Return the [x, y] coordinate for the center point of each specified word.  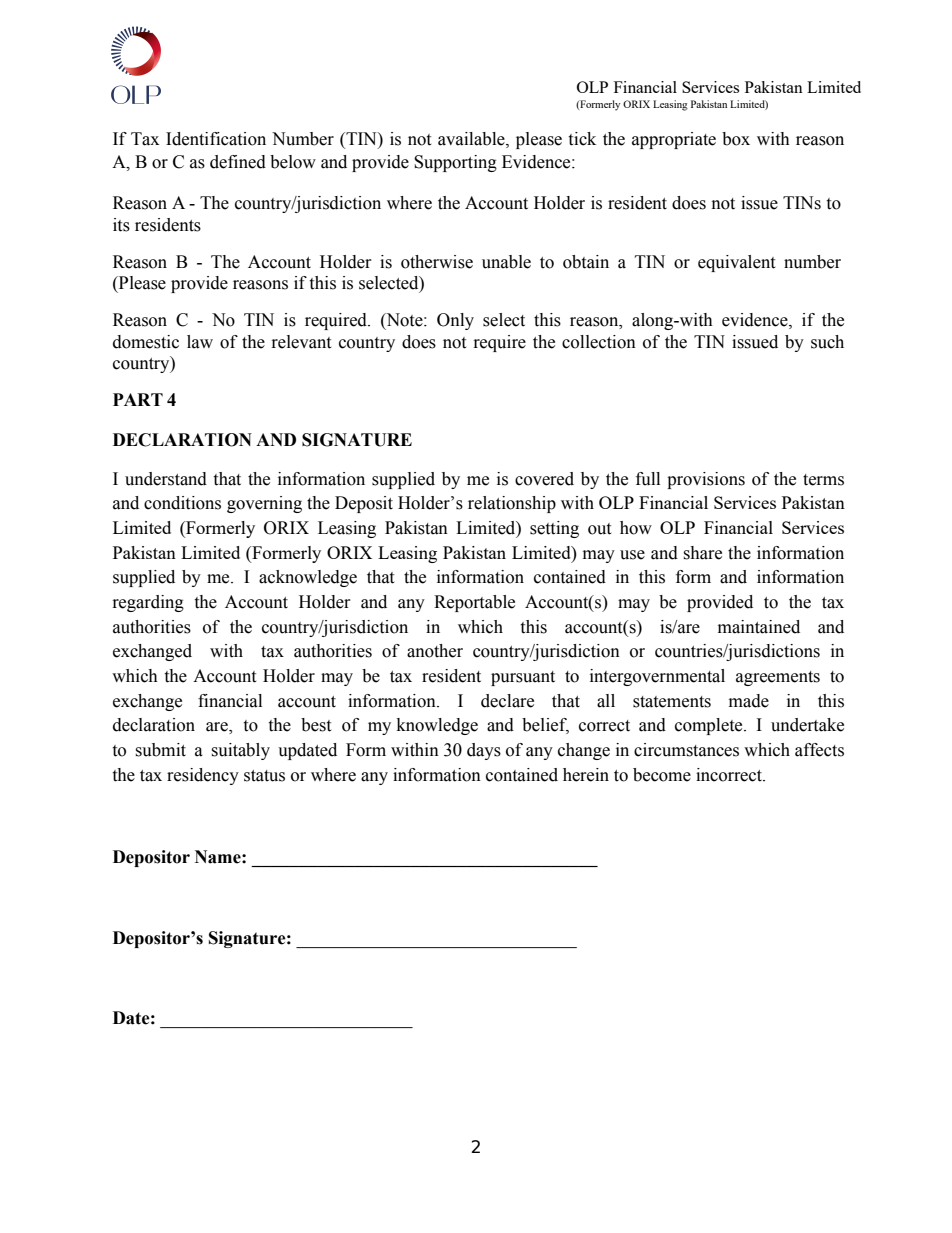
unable [506, 262]
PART [138, 399]
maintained [759, 627]
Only [455, 321]
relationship [512, 504]
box [736, 139]
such [827, 342]
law [200, 342]
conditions [182, 503]
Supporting [455, 163]
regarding [148, 603]
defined [238, 162]
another [435, 651]
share [702, 553]
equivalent [736, 263]
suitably [240, 751]
